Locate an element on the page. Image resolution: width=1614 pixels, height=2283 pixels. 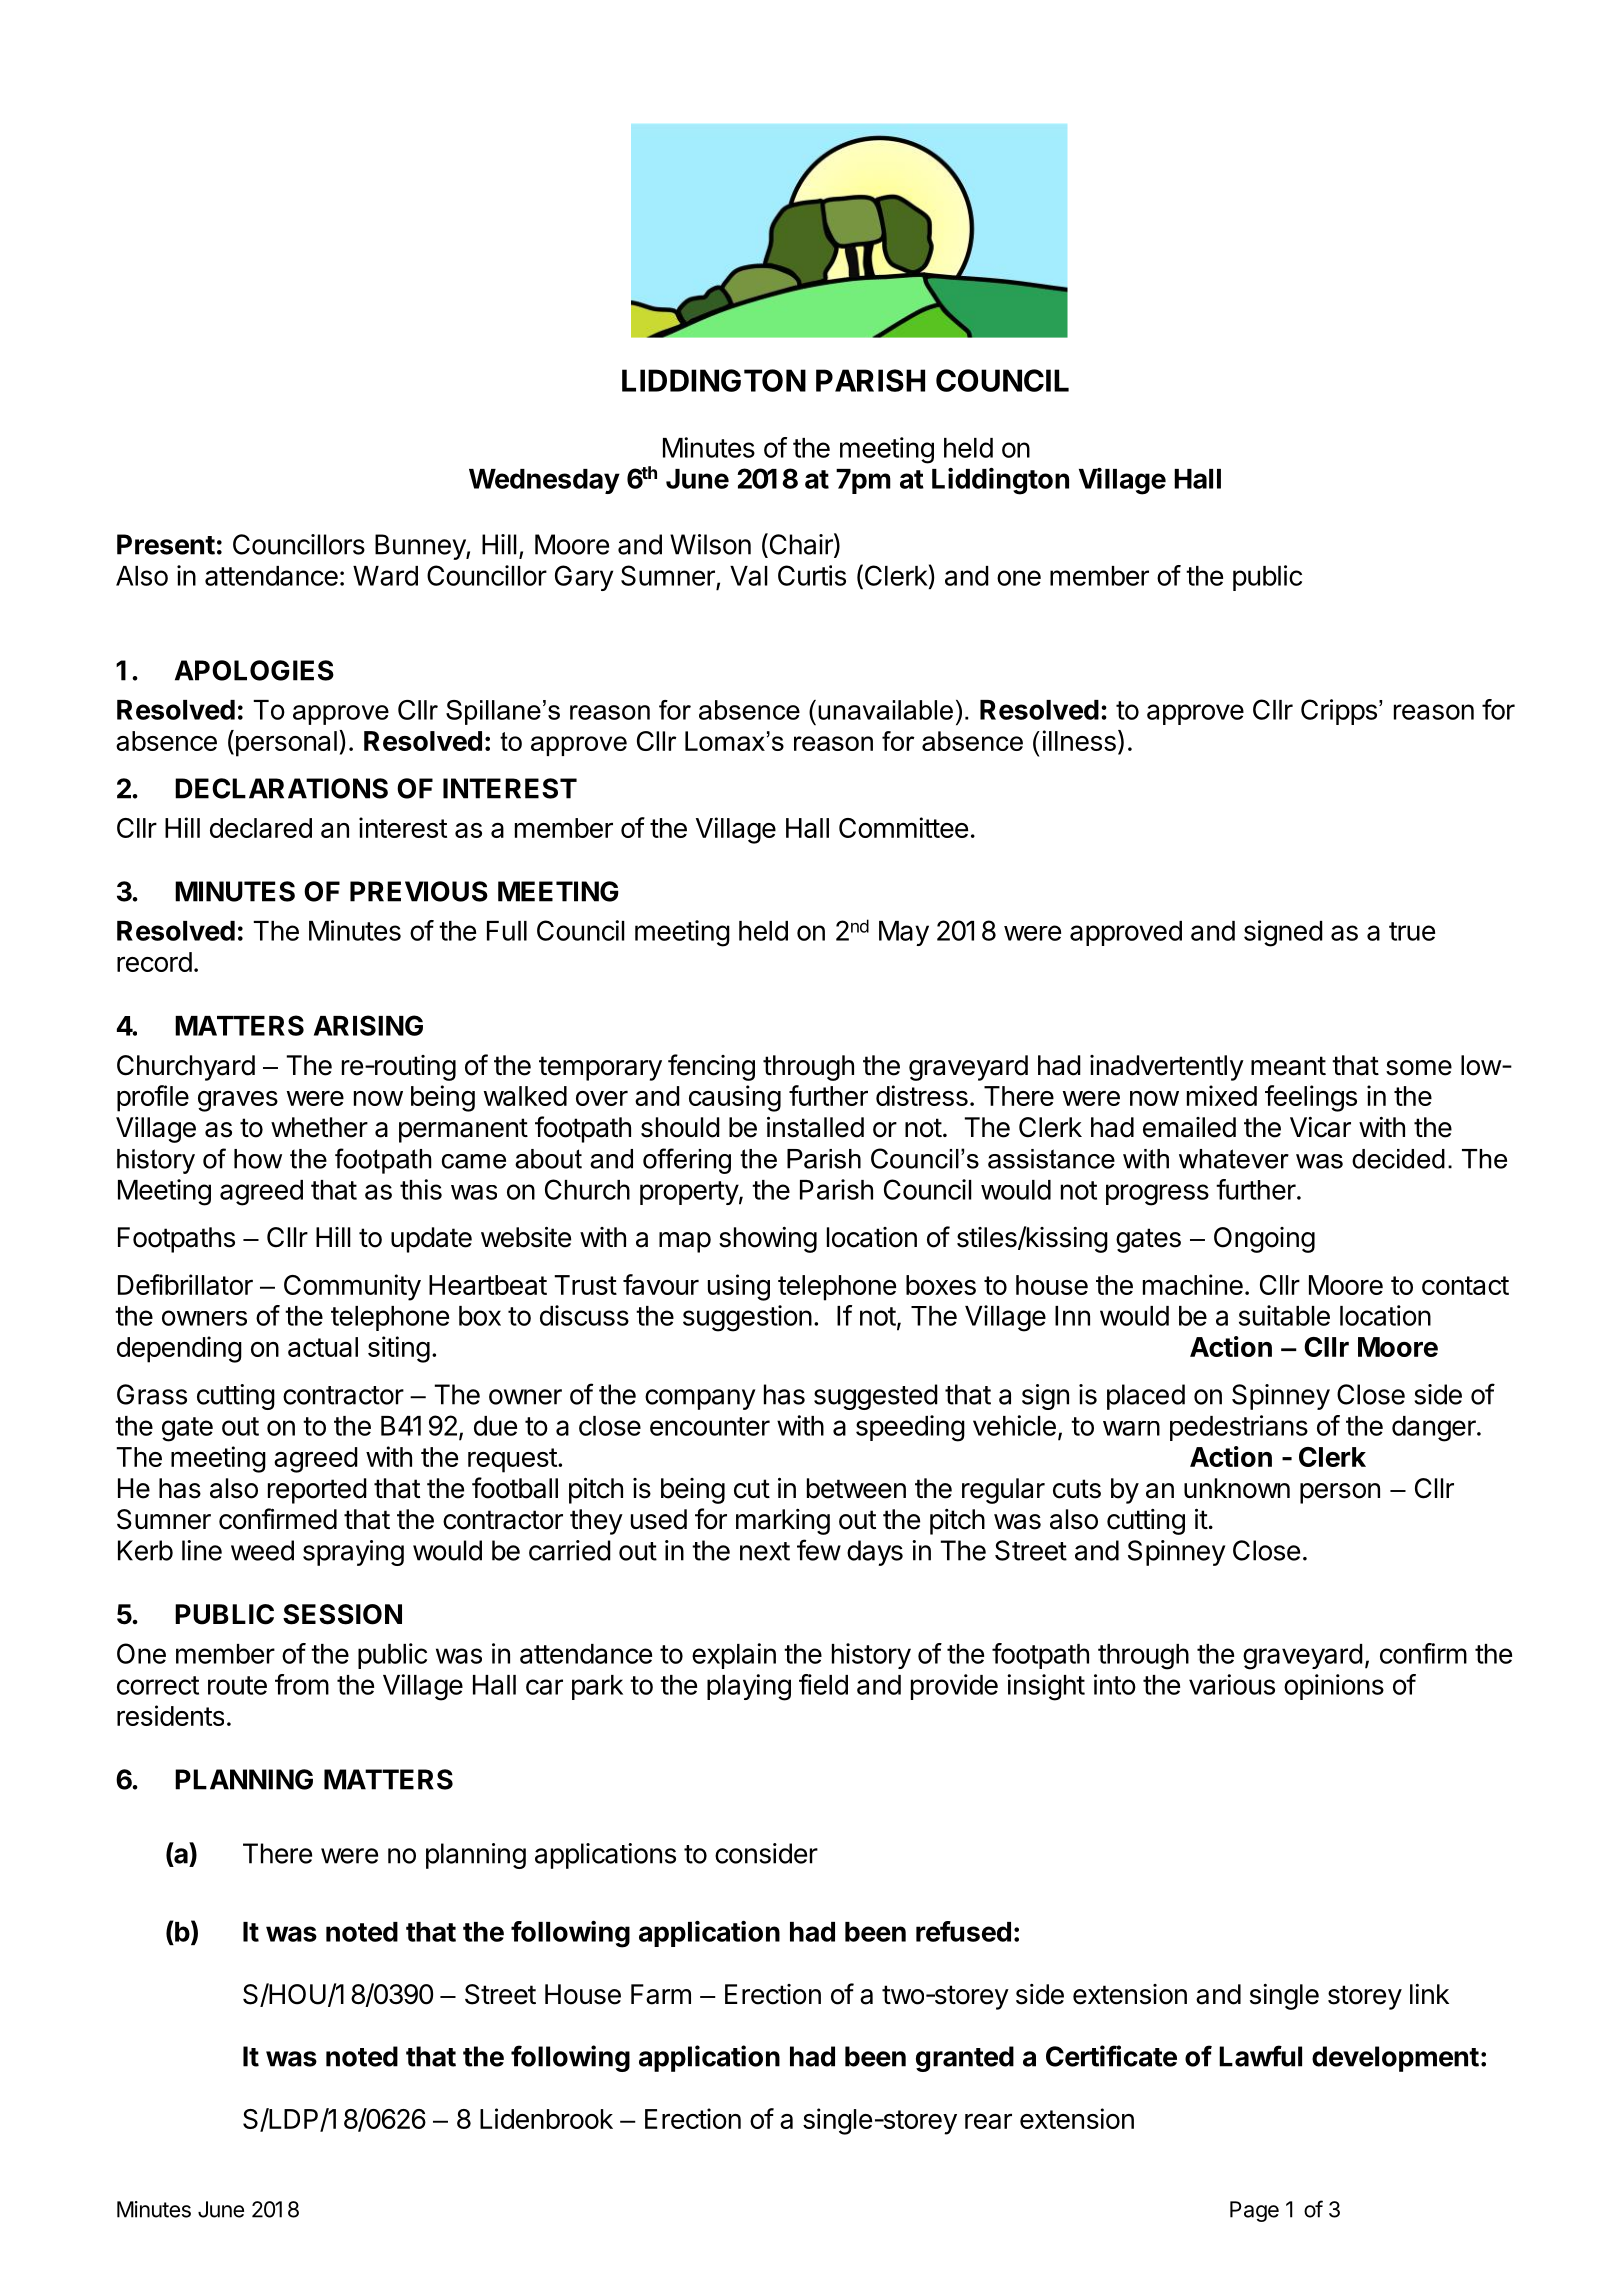
Curtis is located at coordinates (812, 575).
